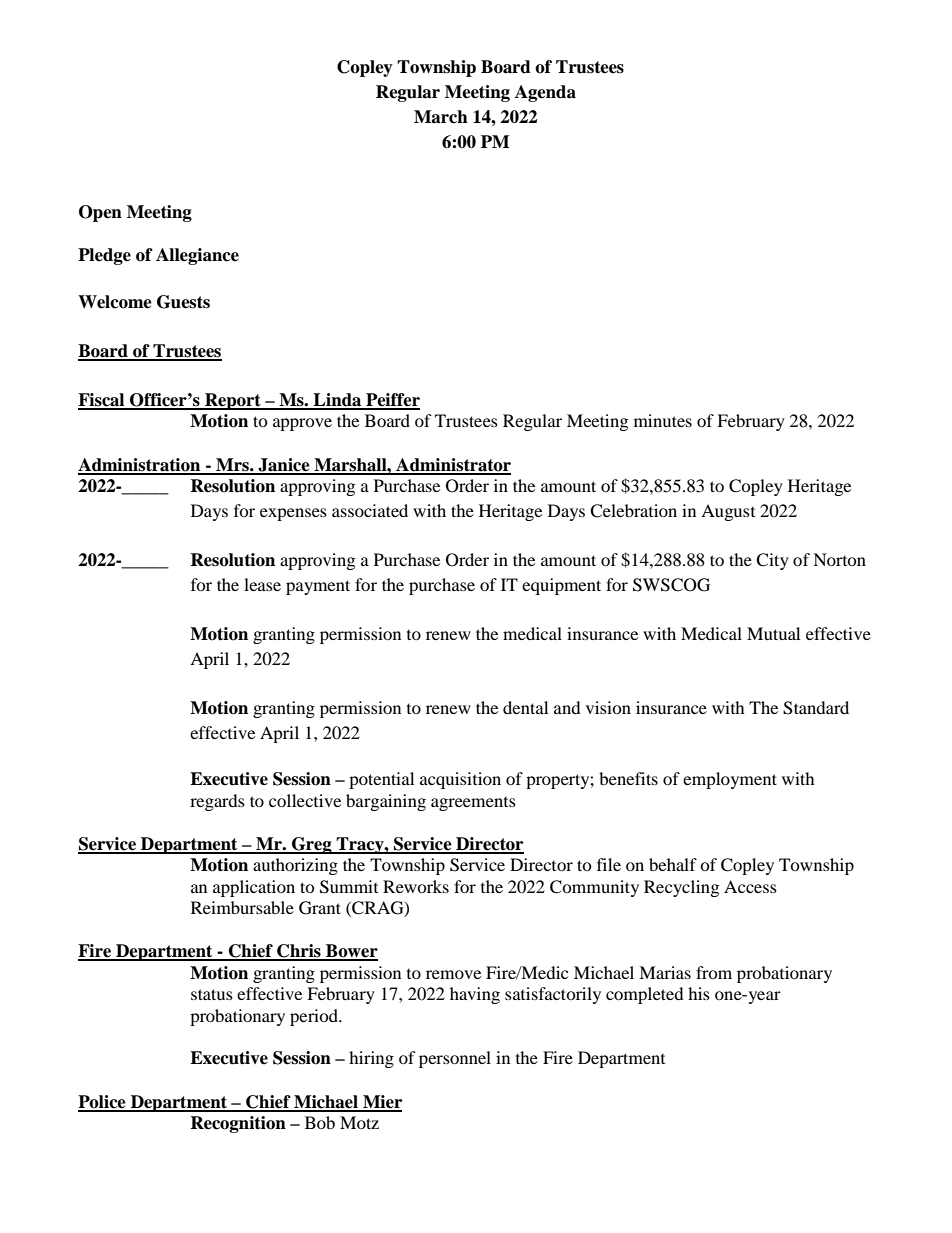 The image size is (952, 1233). What do you see at coordinates (238, 1124) in the screenshot?
I see `Recognition` at bounding box center [238, 1124].
